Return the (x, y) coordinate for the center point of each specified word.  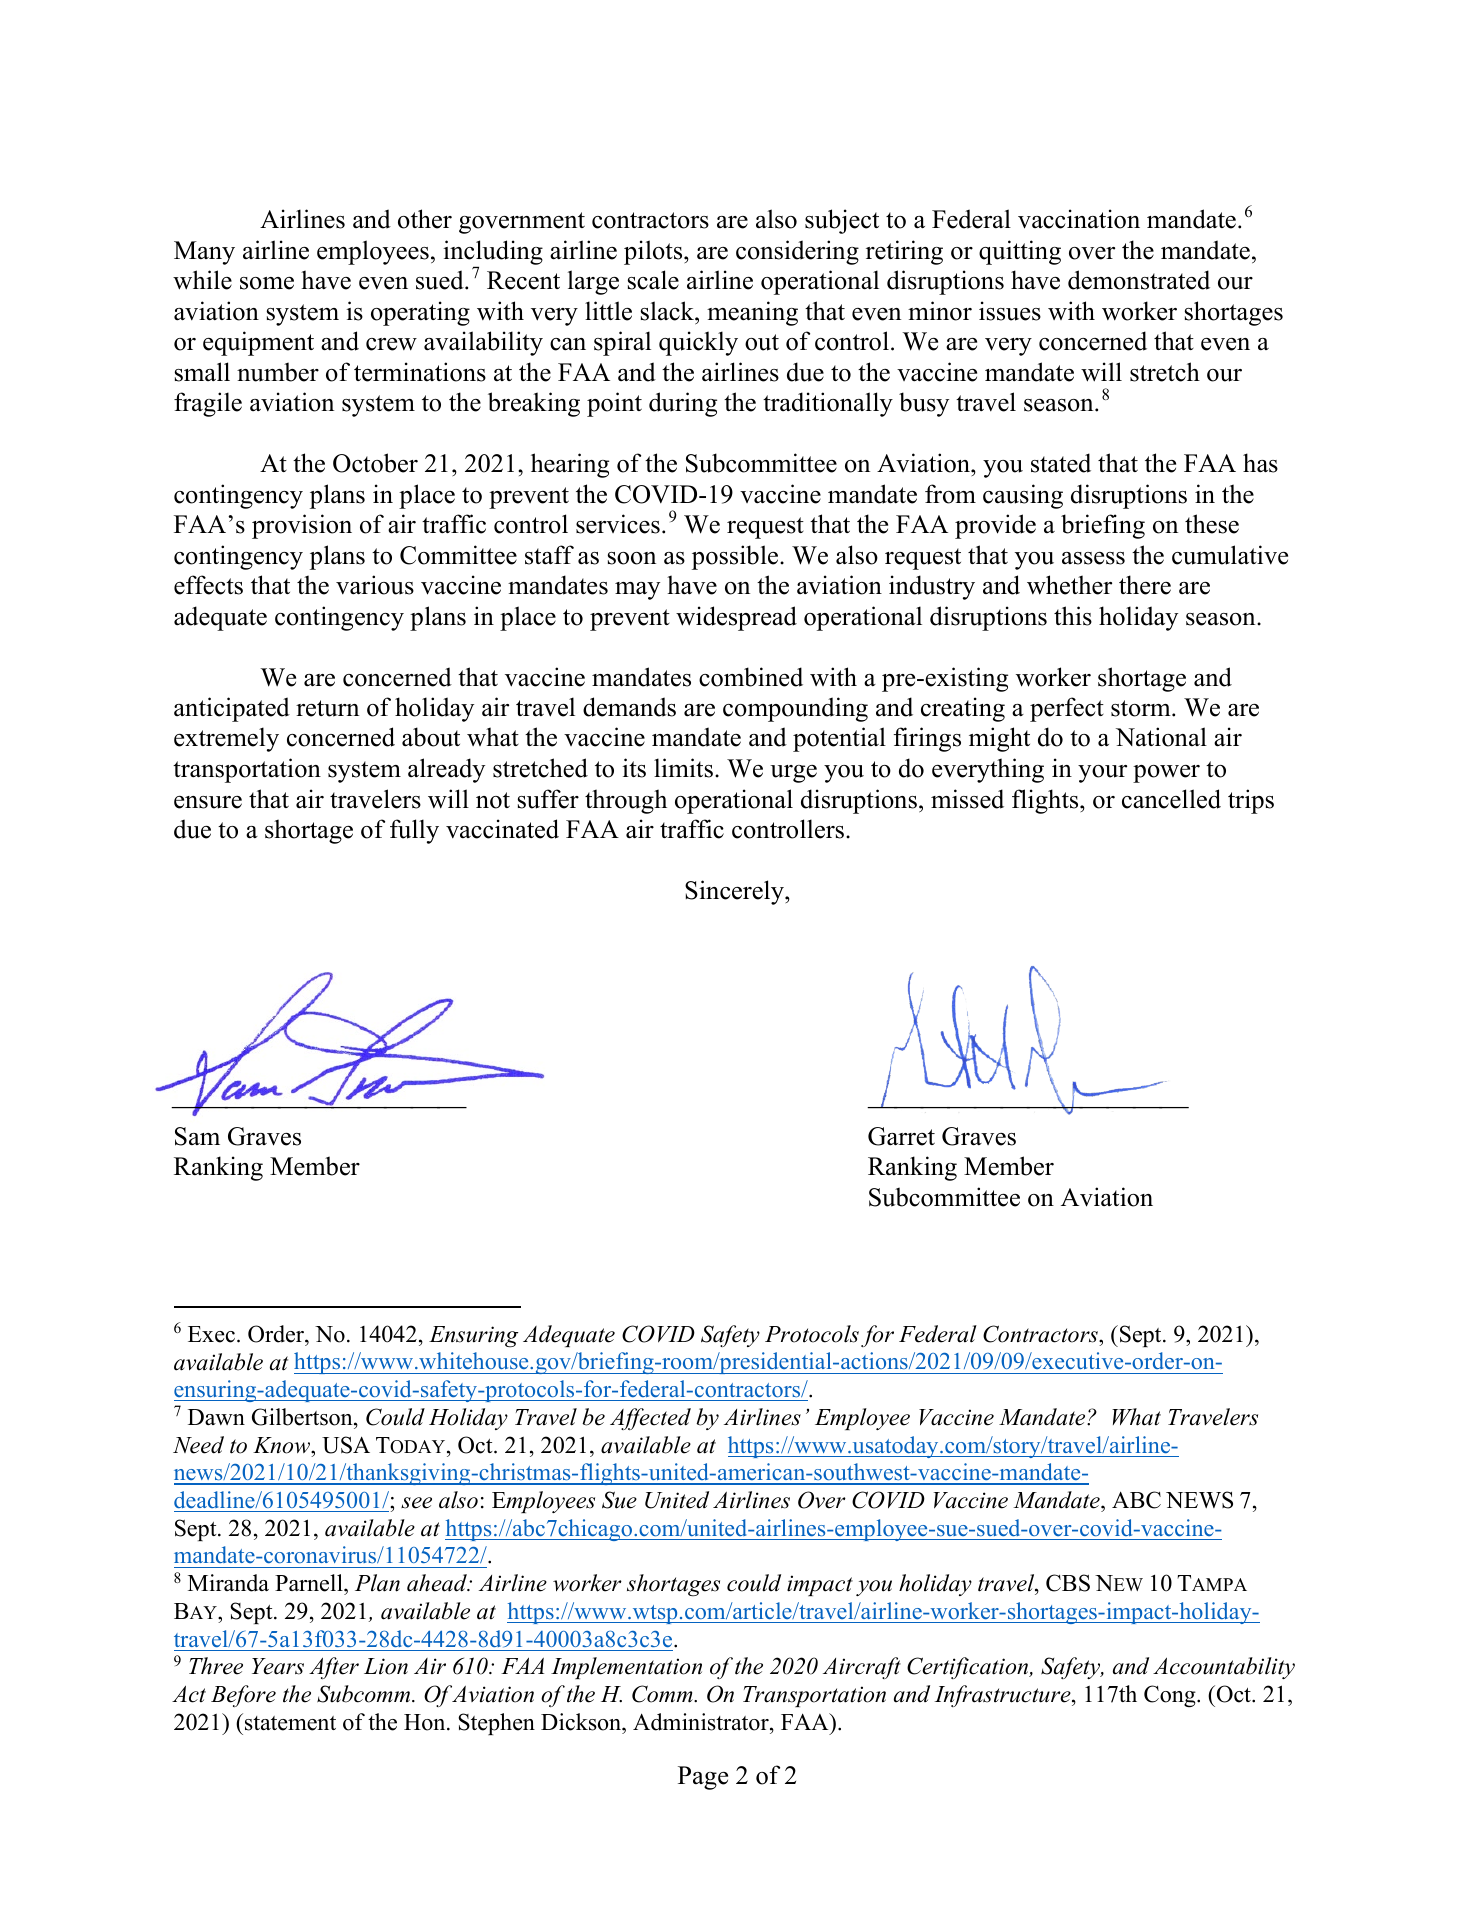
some (267, 283)
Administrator (702, 1722)
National (1161, 737)
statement (290, 1723)
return (327, 708)
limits (683, 768)
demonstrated (1139, 280)
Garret (901, 1136)
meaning (752, 313)
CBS (1068, 1583)
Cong (1171, 1696)
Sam (197, 1136)
